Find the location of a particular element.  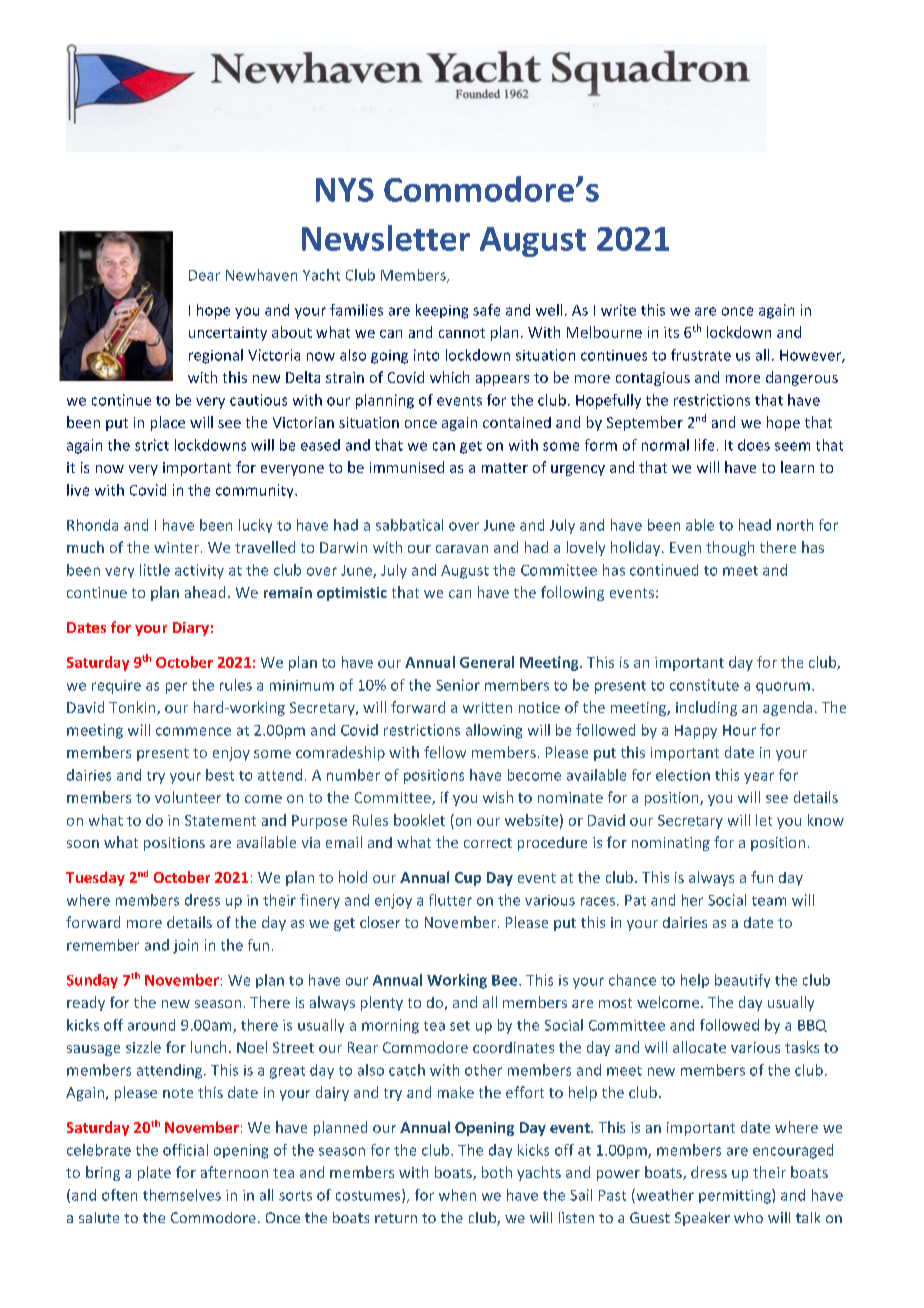

its is located at coordinates (671, 332).
